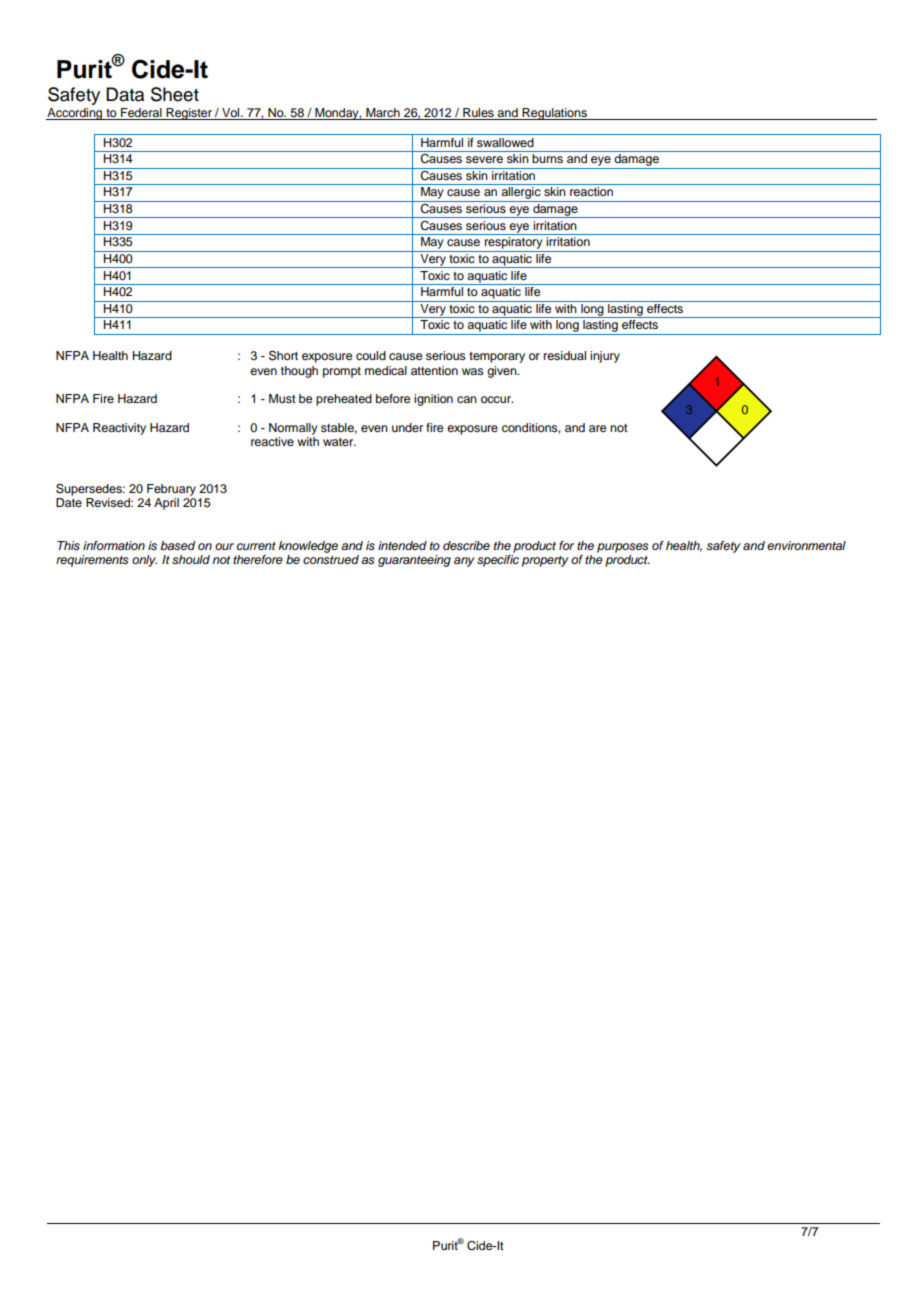  Describe the element at coordinates (555, 114) in the screenshot. I see `Regulations` at that location.
